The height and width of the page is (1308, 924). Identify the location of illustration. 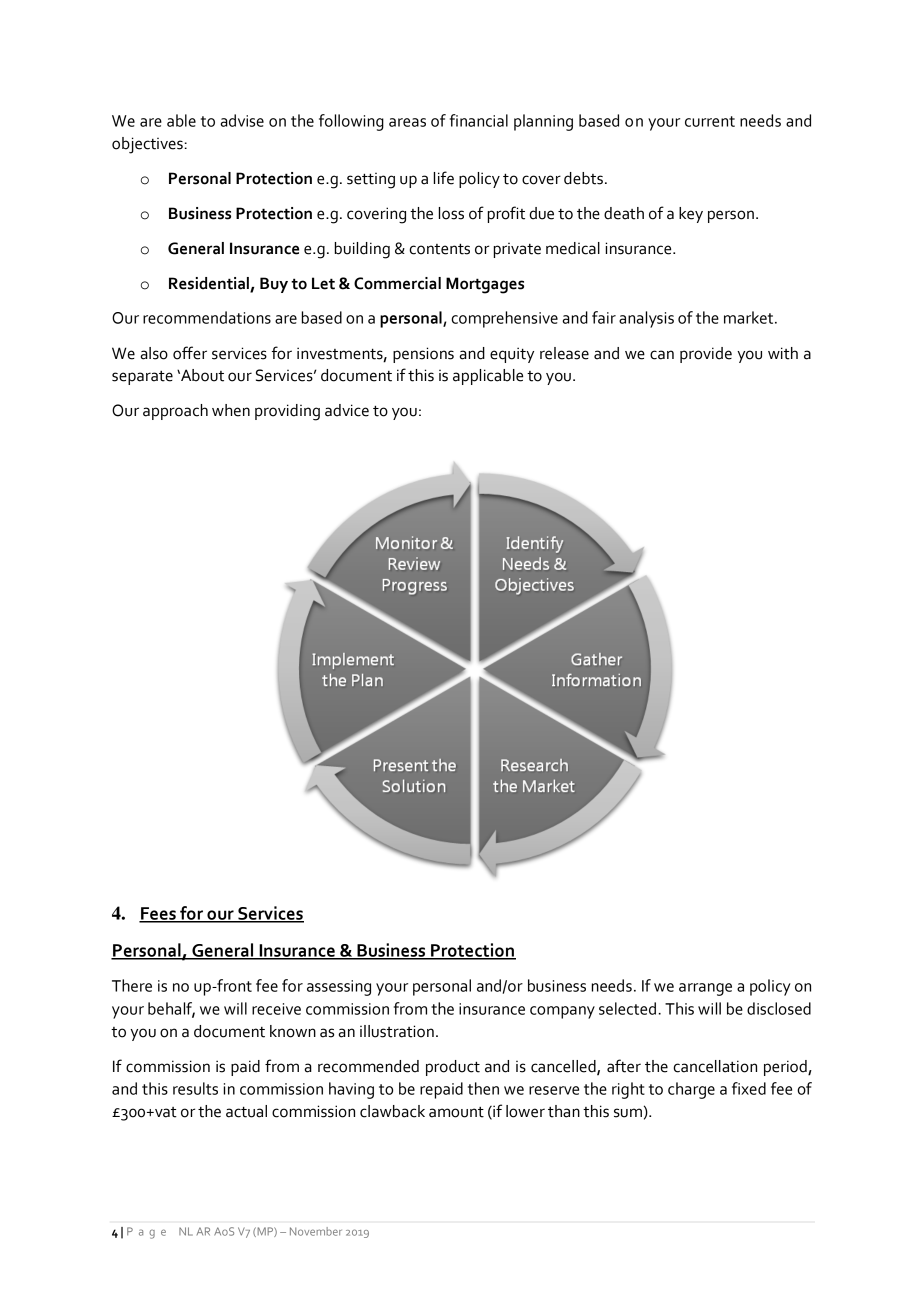
(397, 1031).
